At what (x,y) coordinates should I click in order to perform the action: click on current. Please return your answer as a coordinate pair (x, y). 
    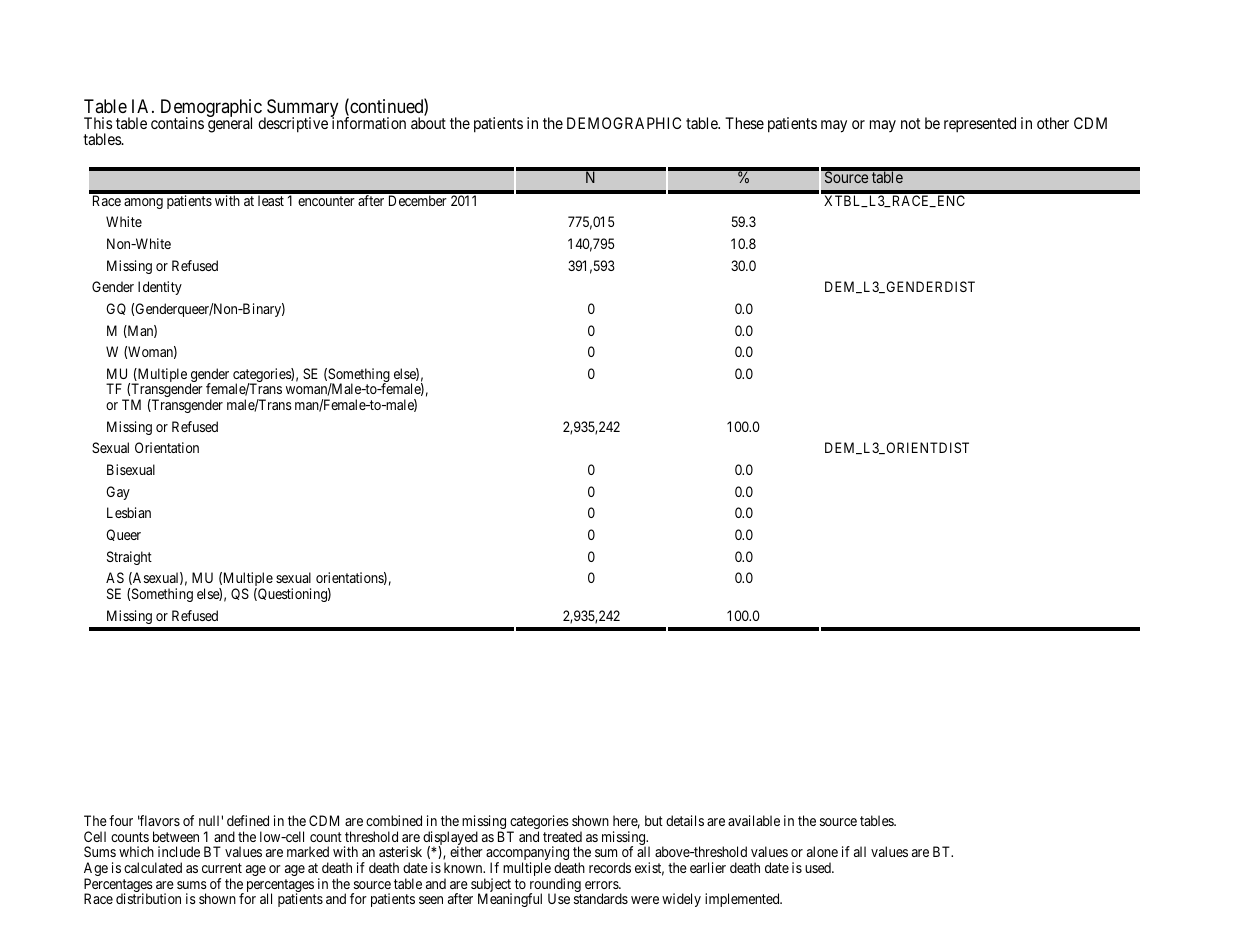
    Looking at the image, I should click on (222, 868).
